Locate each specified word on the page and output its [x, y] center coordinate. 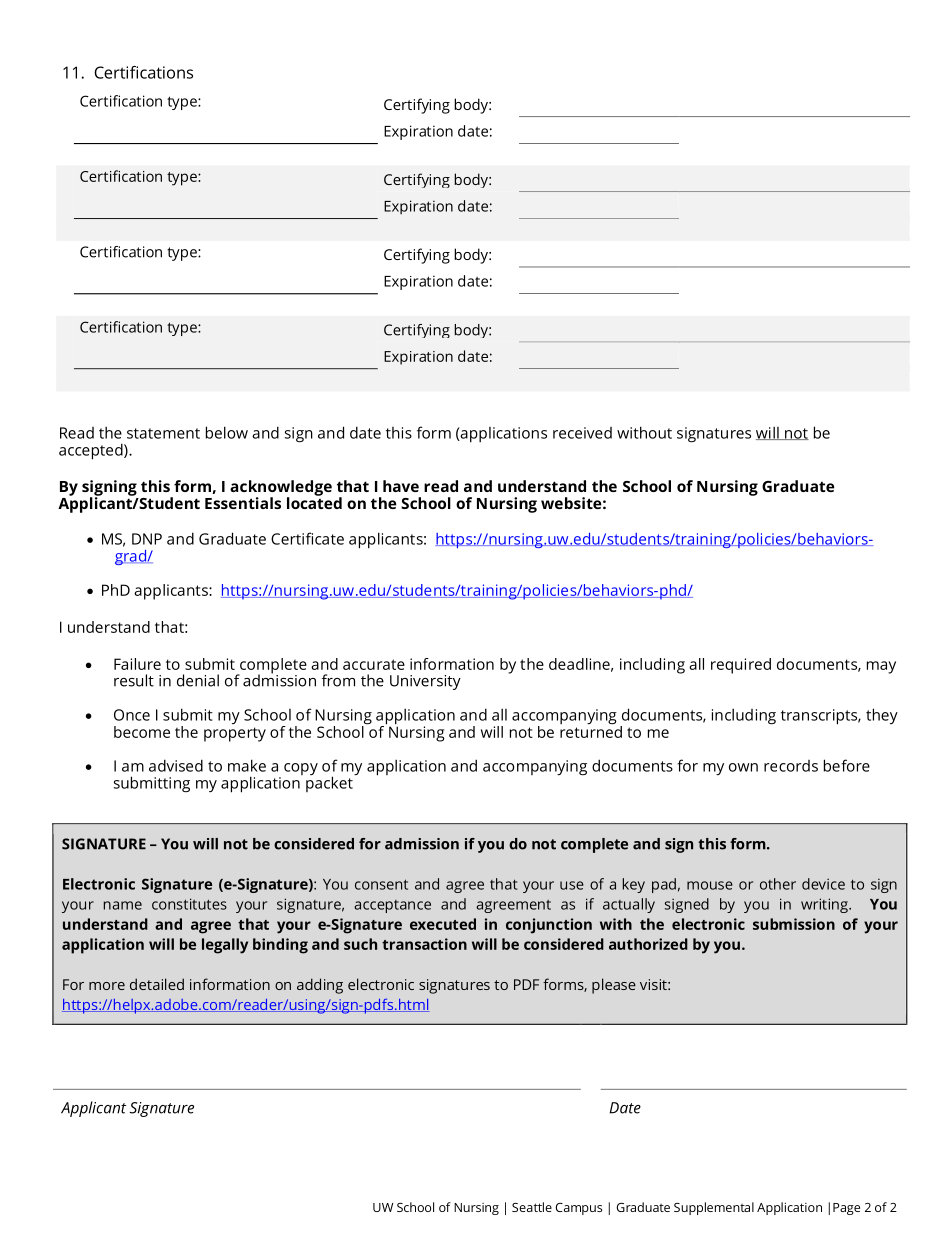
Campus [578, 1209]
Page [846, 1209]
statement [163, 433]
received [582, 433]
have [401, 486]
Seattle [532, 1207]
